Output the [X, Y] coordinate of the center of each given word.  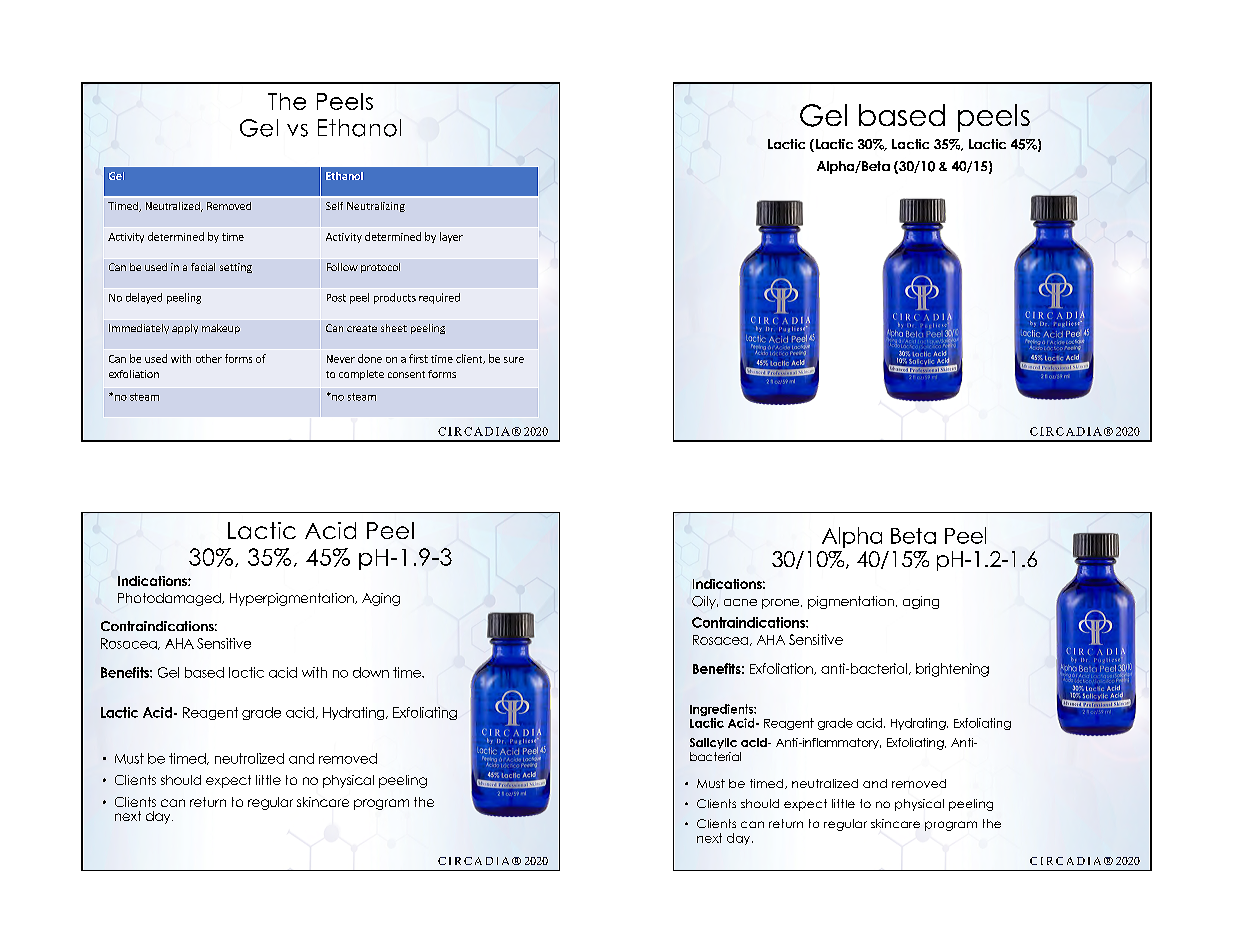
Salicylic [713, 743]
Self [334, 206]
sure [514, 360]
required [439, 298]
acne [740, 602]
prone [782, 604]
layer [451, 237]
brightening [952, 670]
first [418, 358]
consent [406, 374]
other [209, 358]
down [371, 672]
